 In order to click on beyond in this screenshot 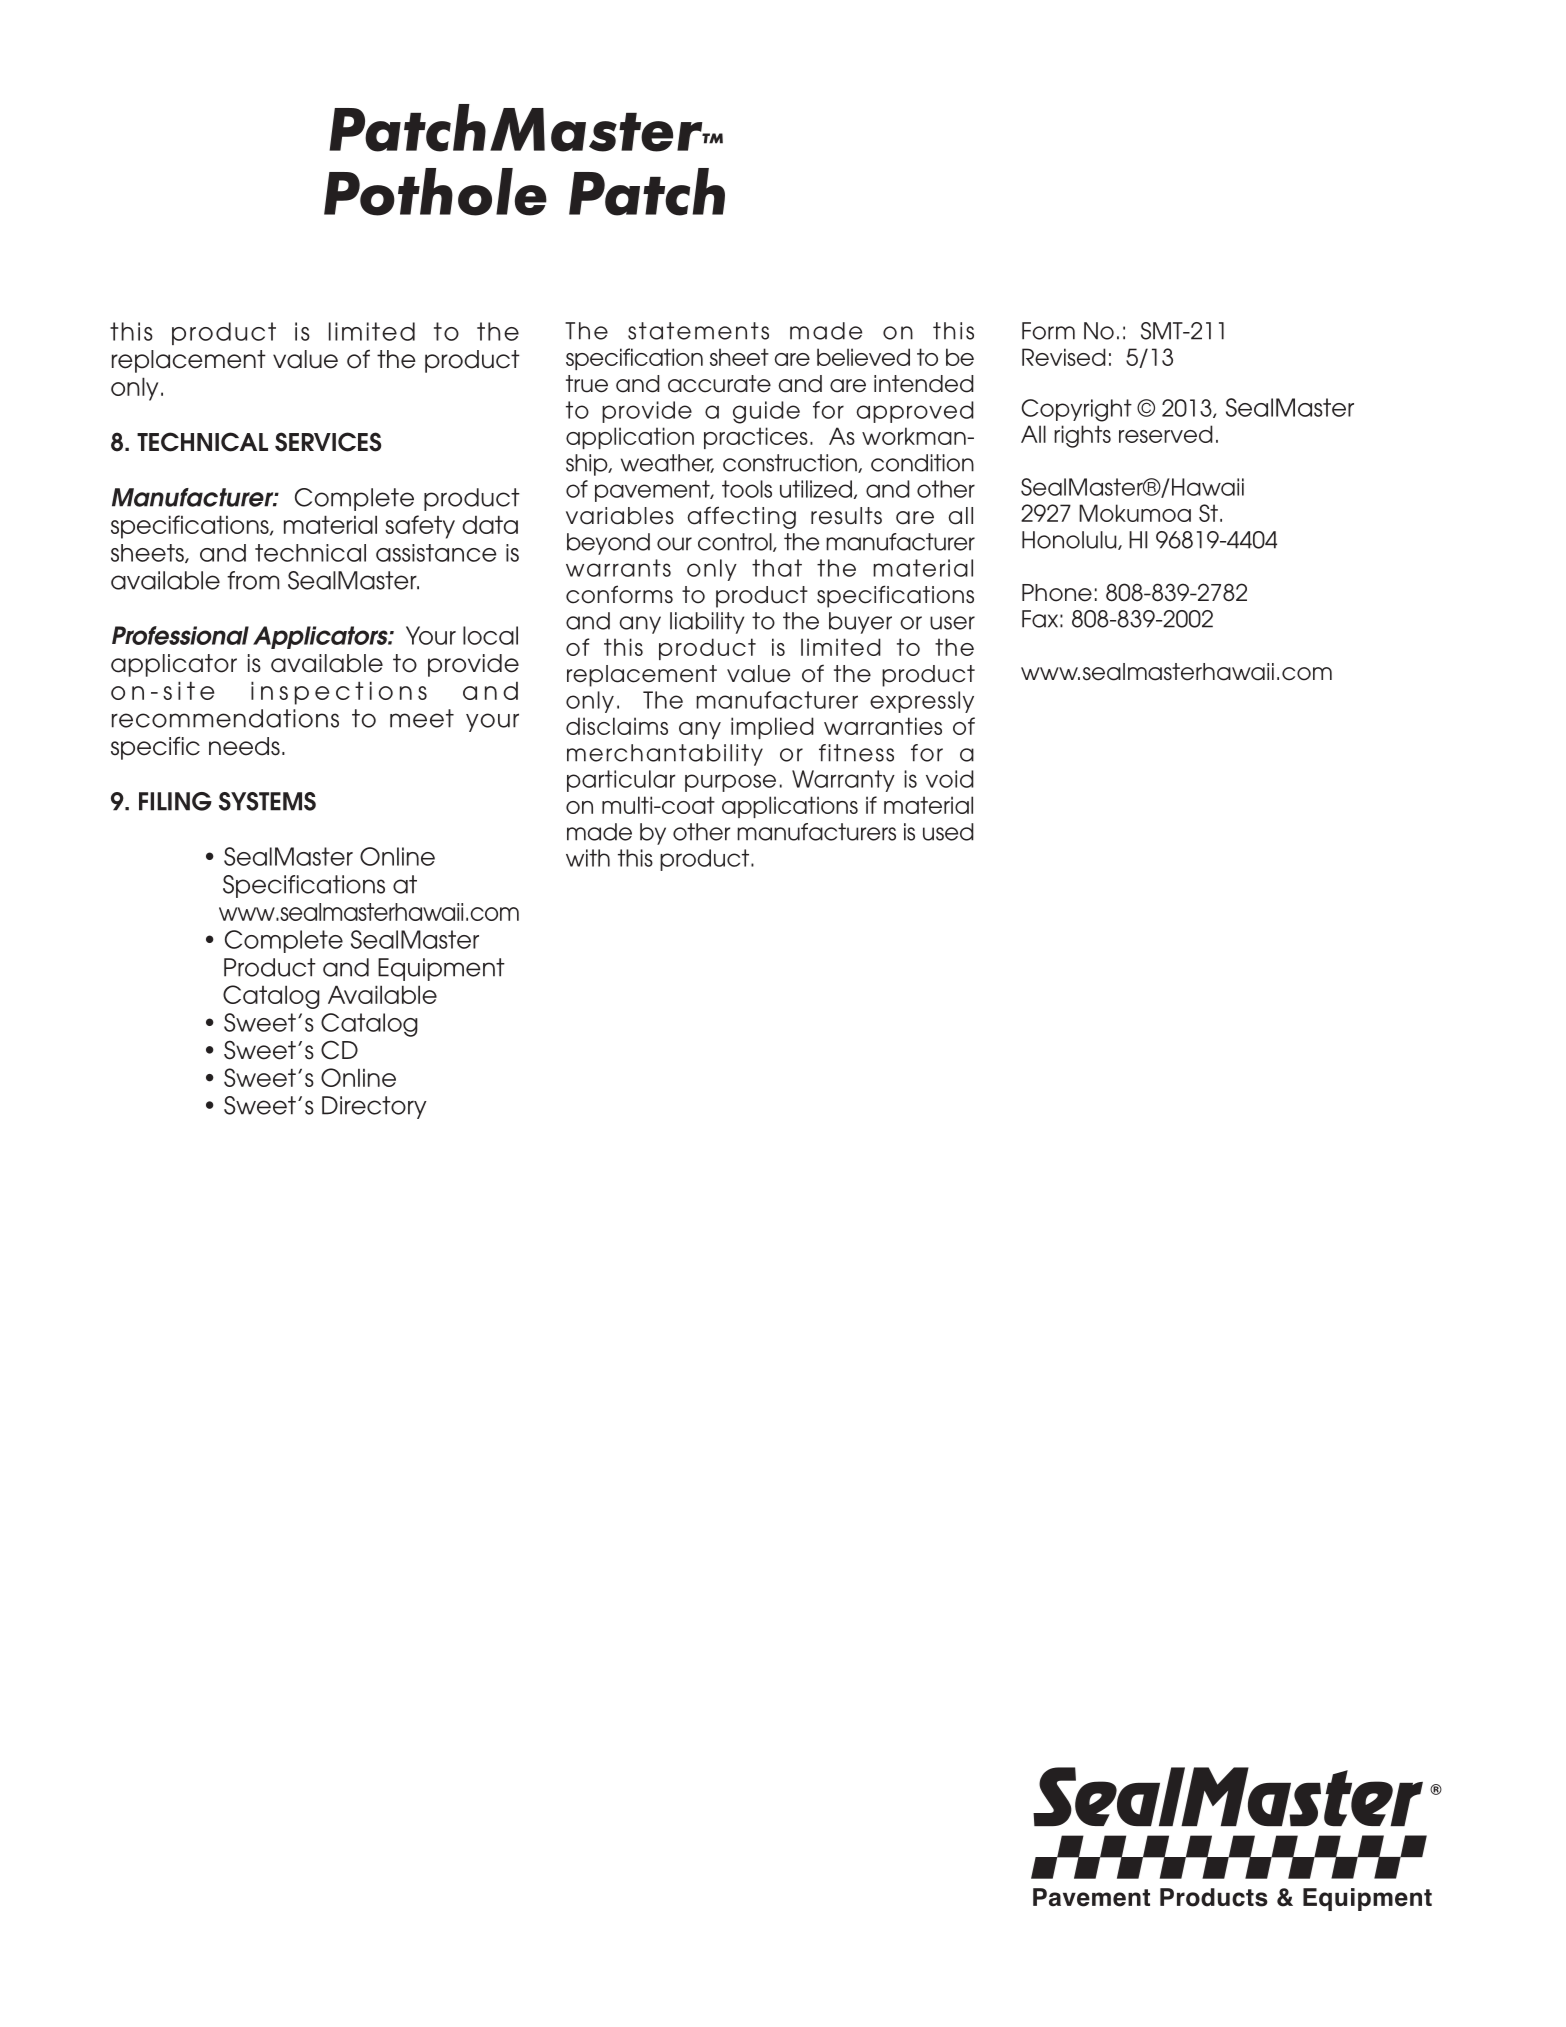, I will do `click(608, 544)`.
